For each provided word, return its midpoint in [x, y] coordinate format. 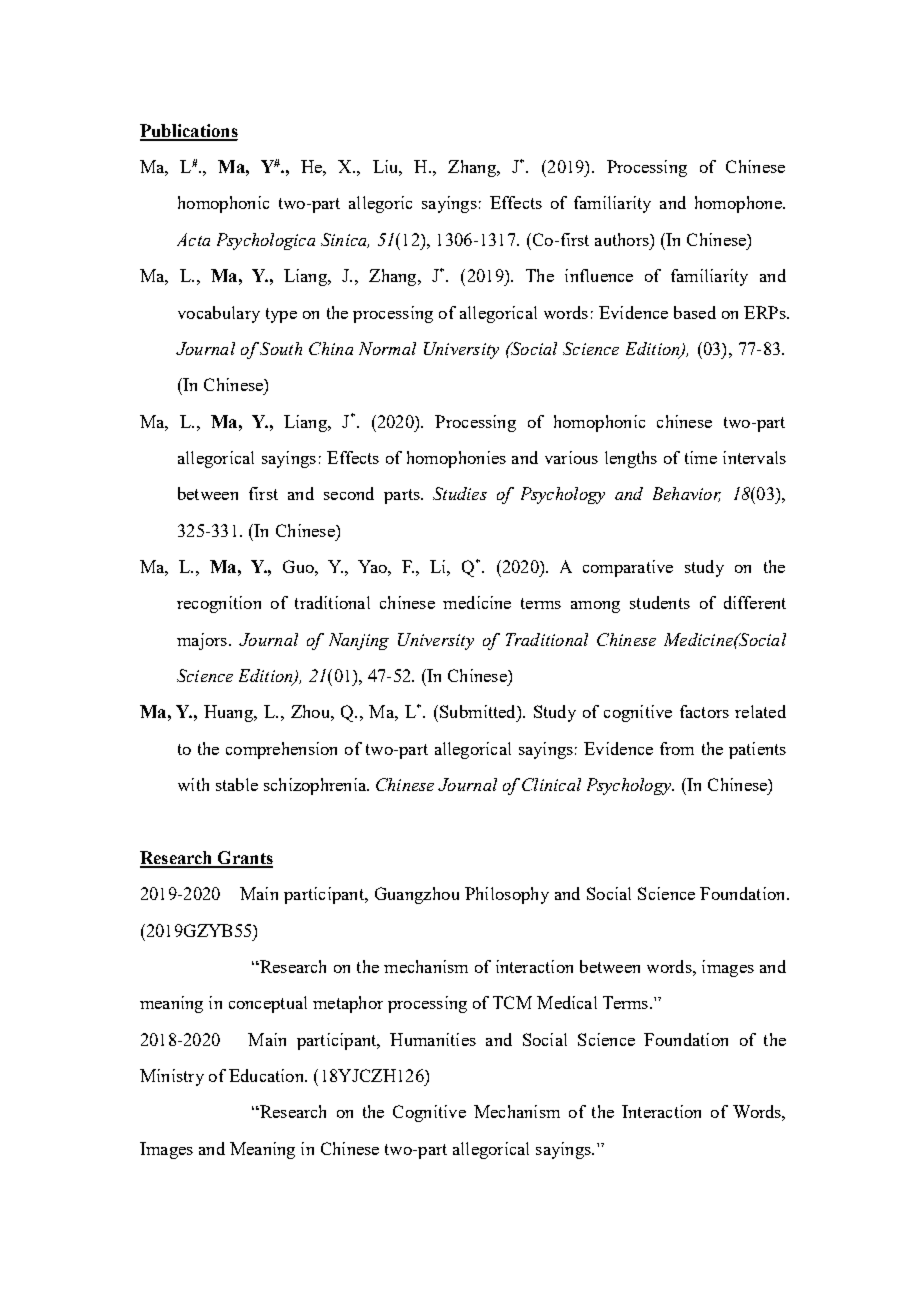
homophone [739, 204]
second [349, 493]
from [677, 748]
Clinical [551, 784]
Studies [460, 493]
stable [237, 784]
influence [599, 275]
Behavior [687, 494]
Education [267, 1075]
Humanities [433, 1039]
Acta [193, 239]
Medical [567, 1002]
